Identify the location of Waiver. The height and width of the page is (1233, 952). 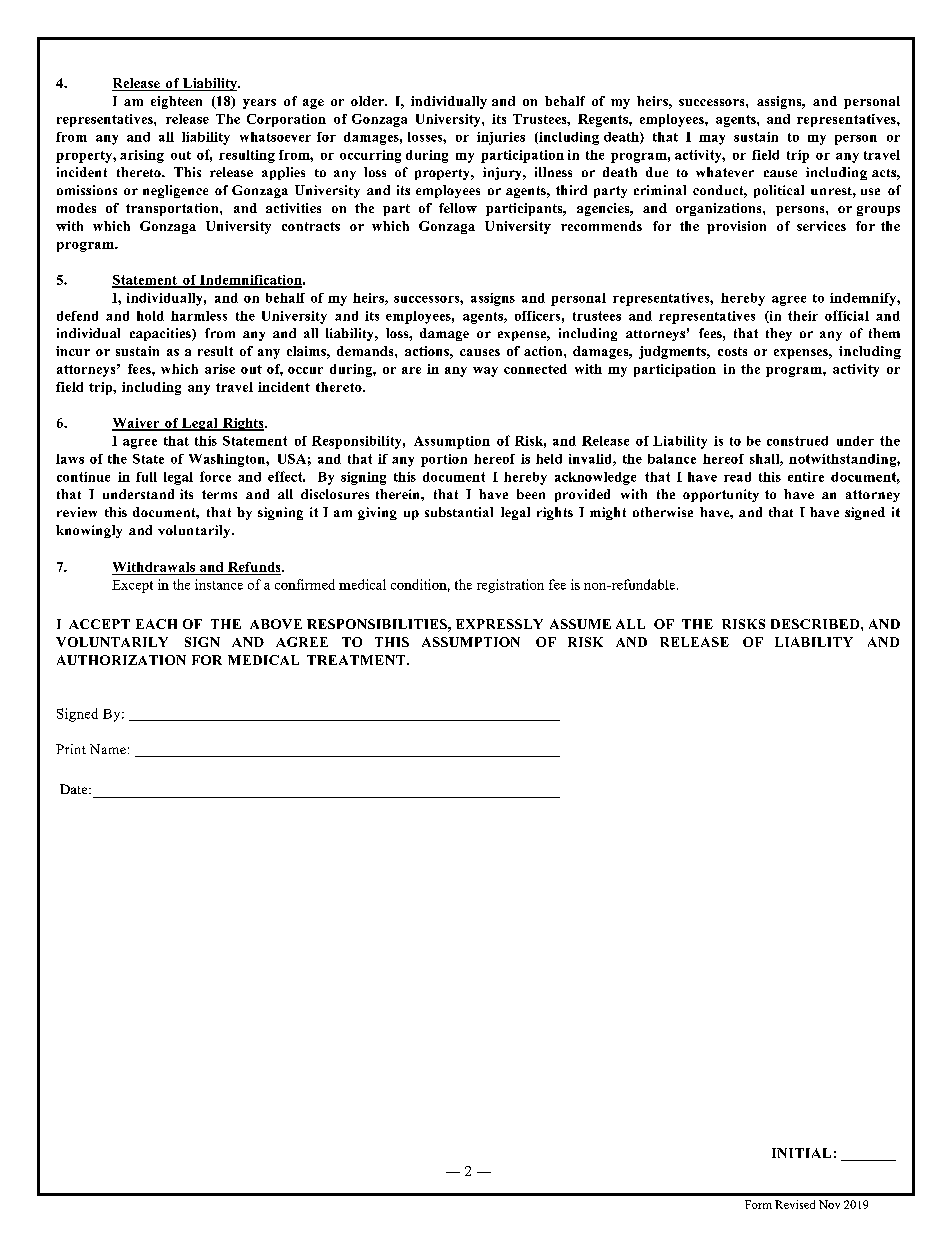
(137, 424).
